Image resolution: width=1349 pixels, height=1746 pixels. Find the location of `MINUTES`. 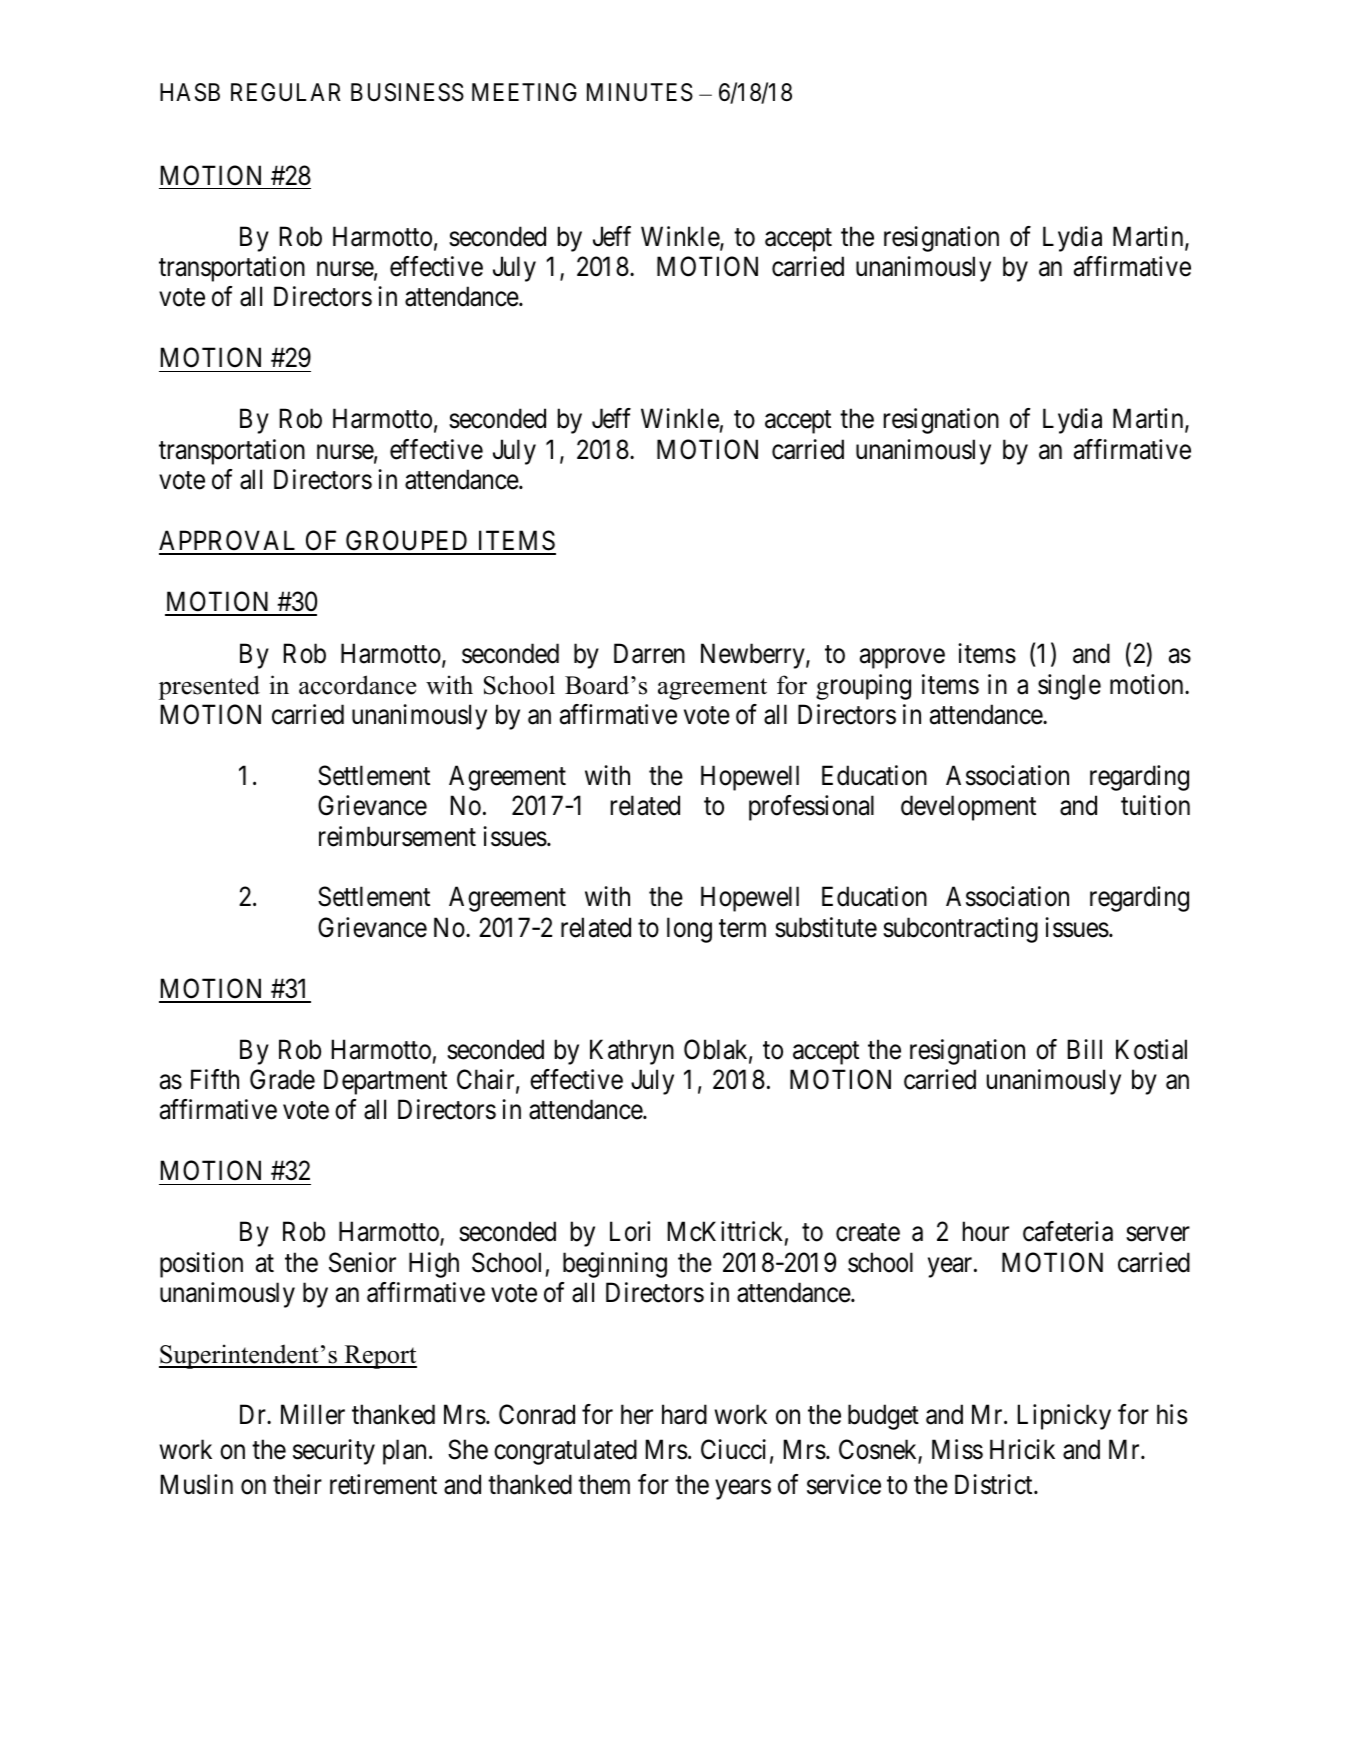

MINUTES is located at coordinates (640, 92).
